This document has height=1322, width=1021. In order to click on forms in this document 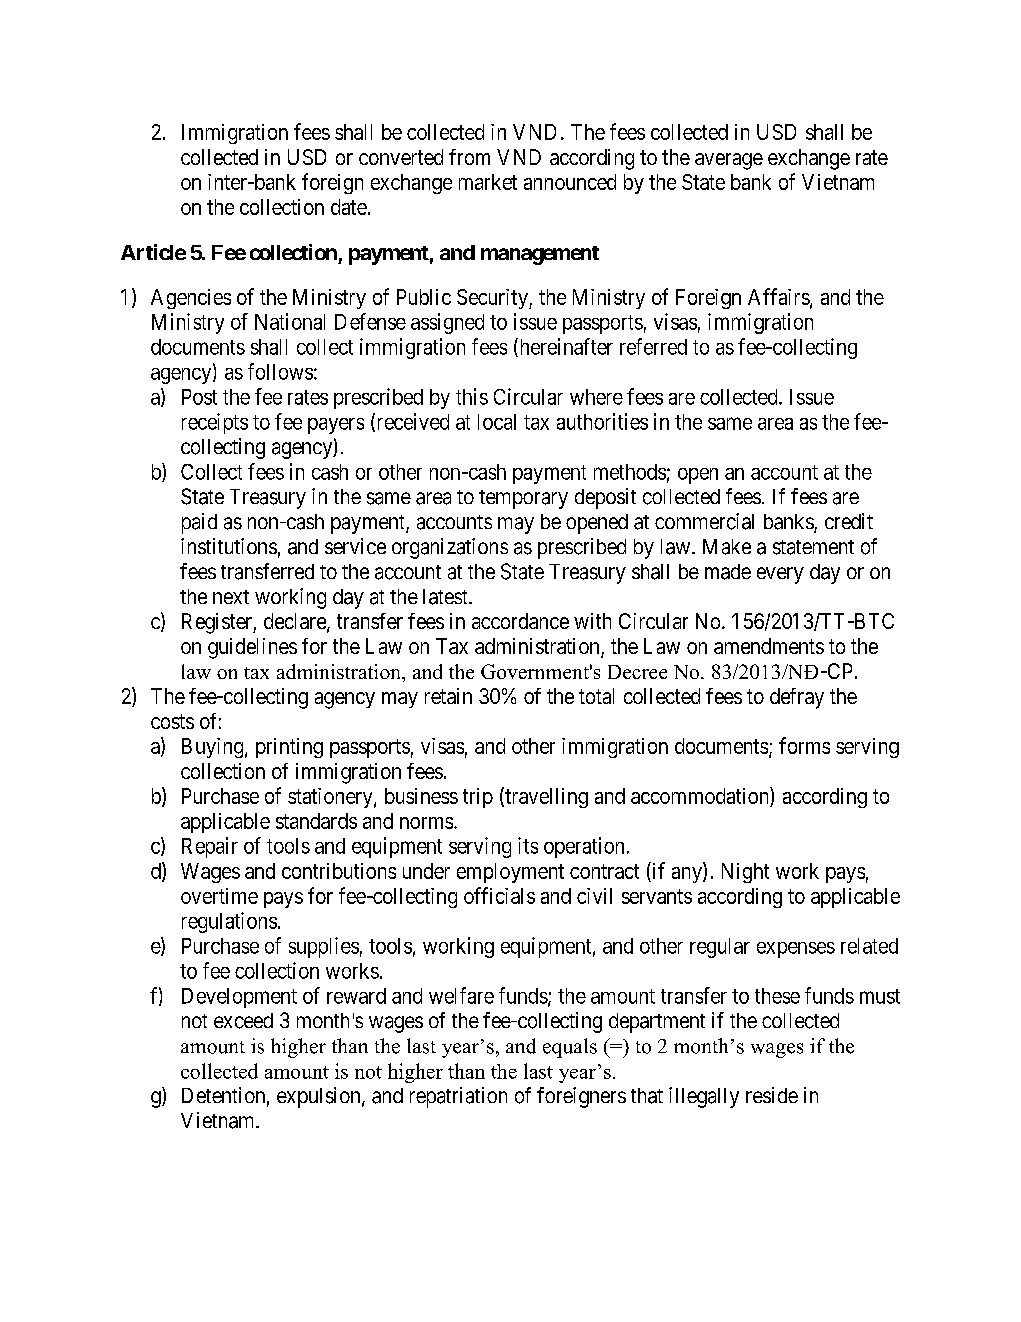, I will do `click(804, 745)`.
